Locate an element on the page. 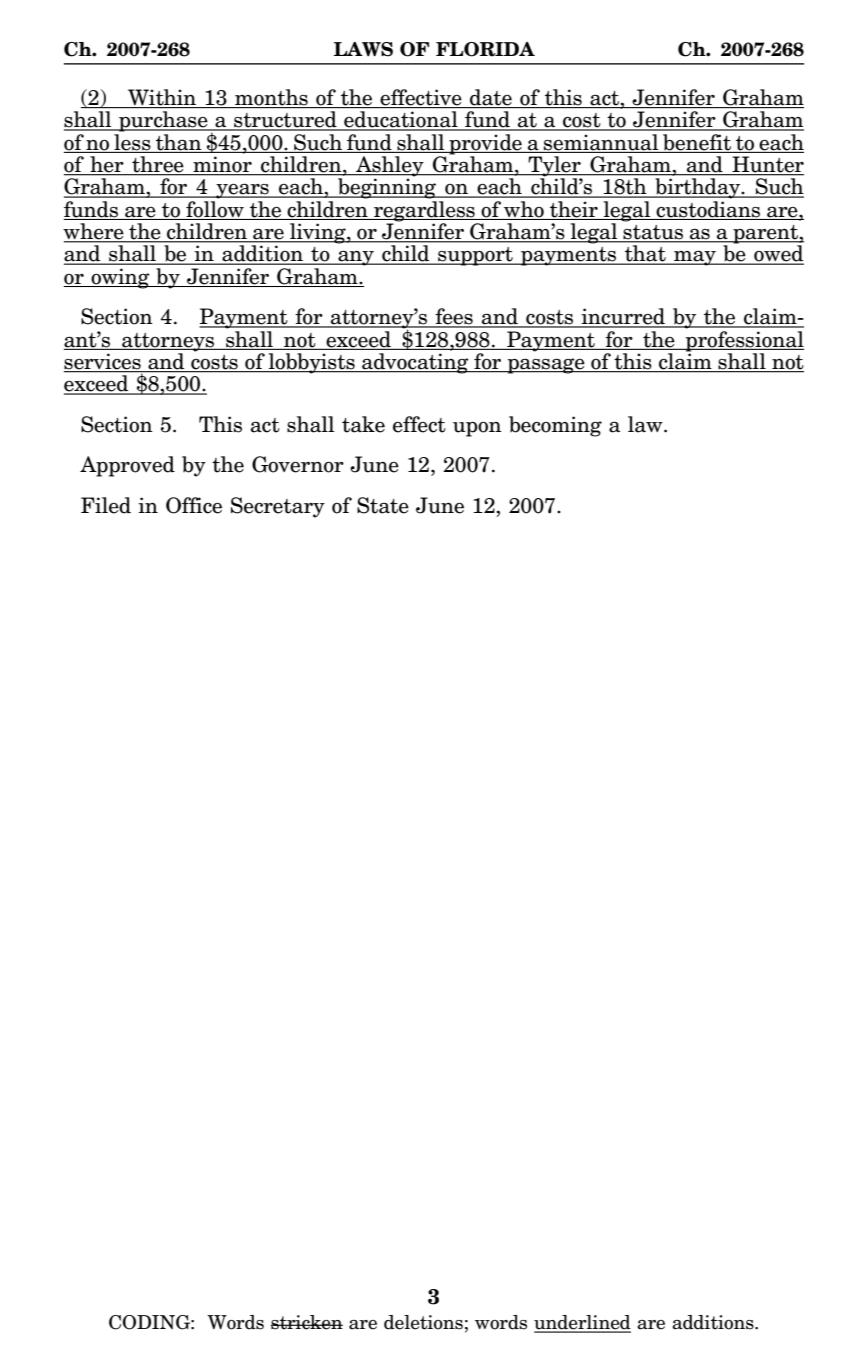  underlined is located at coordinates (582, 1323).
